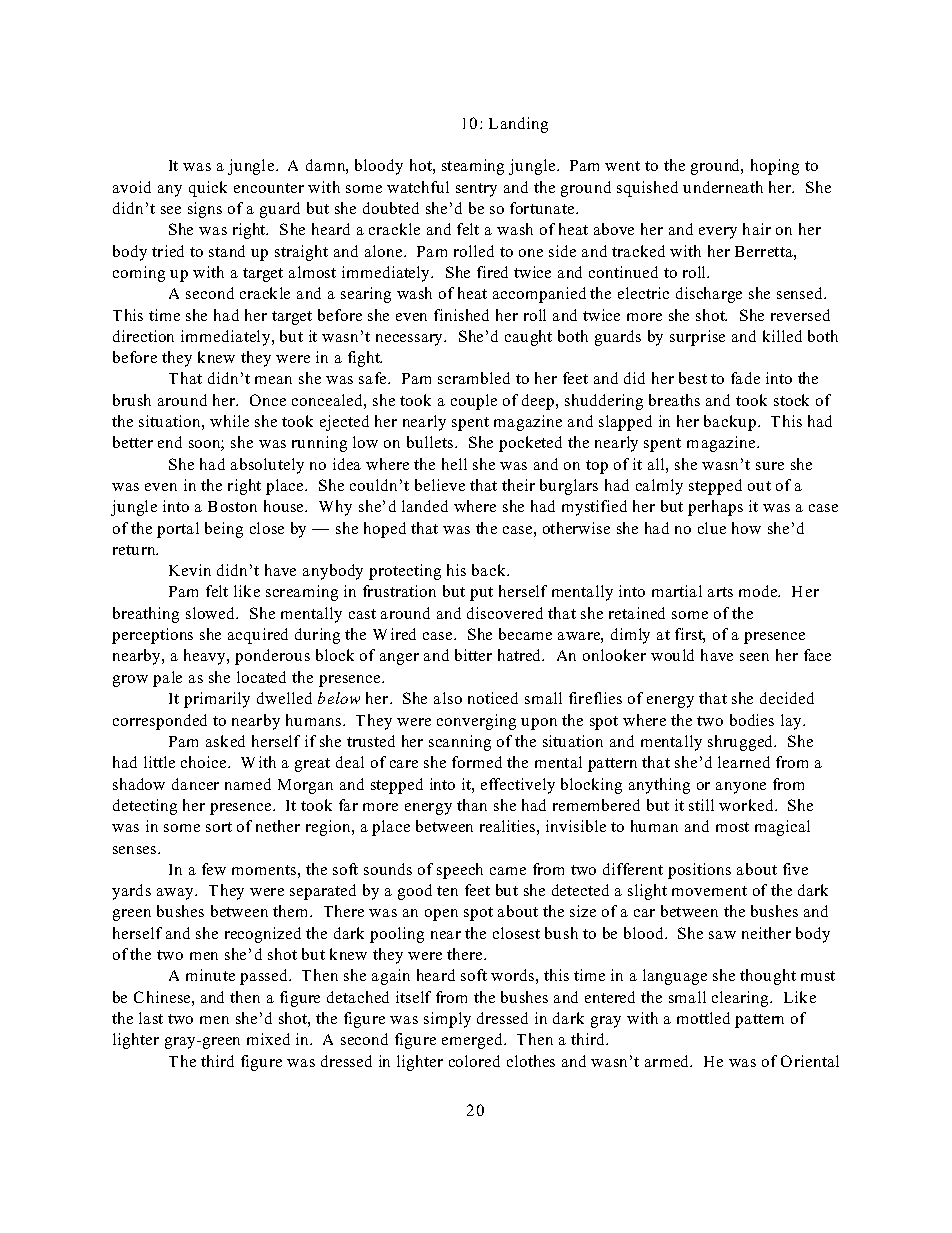 The height and width of the page is (1233, 952). Describe the element at coordinates (741, 743) in the page. I see `shrugged` at that location.
